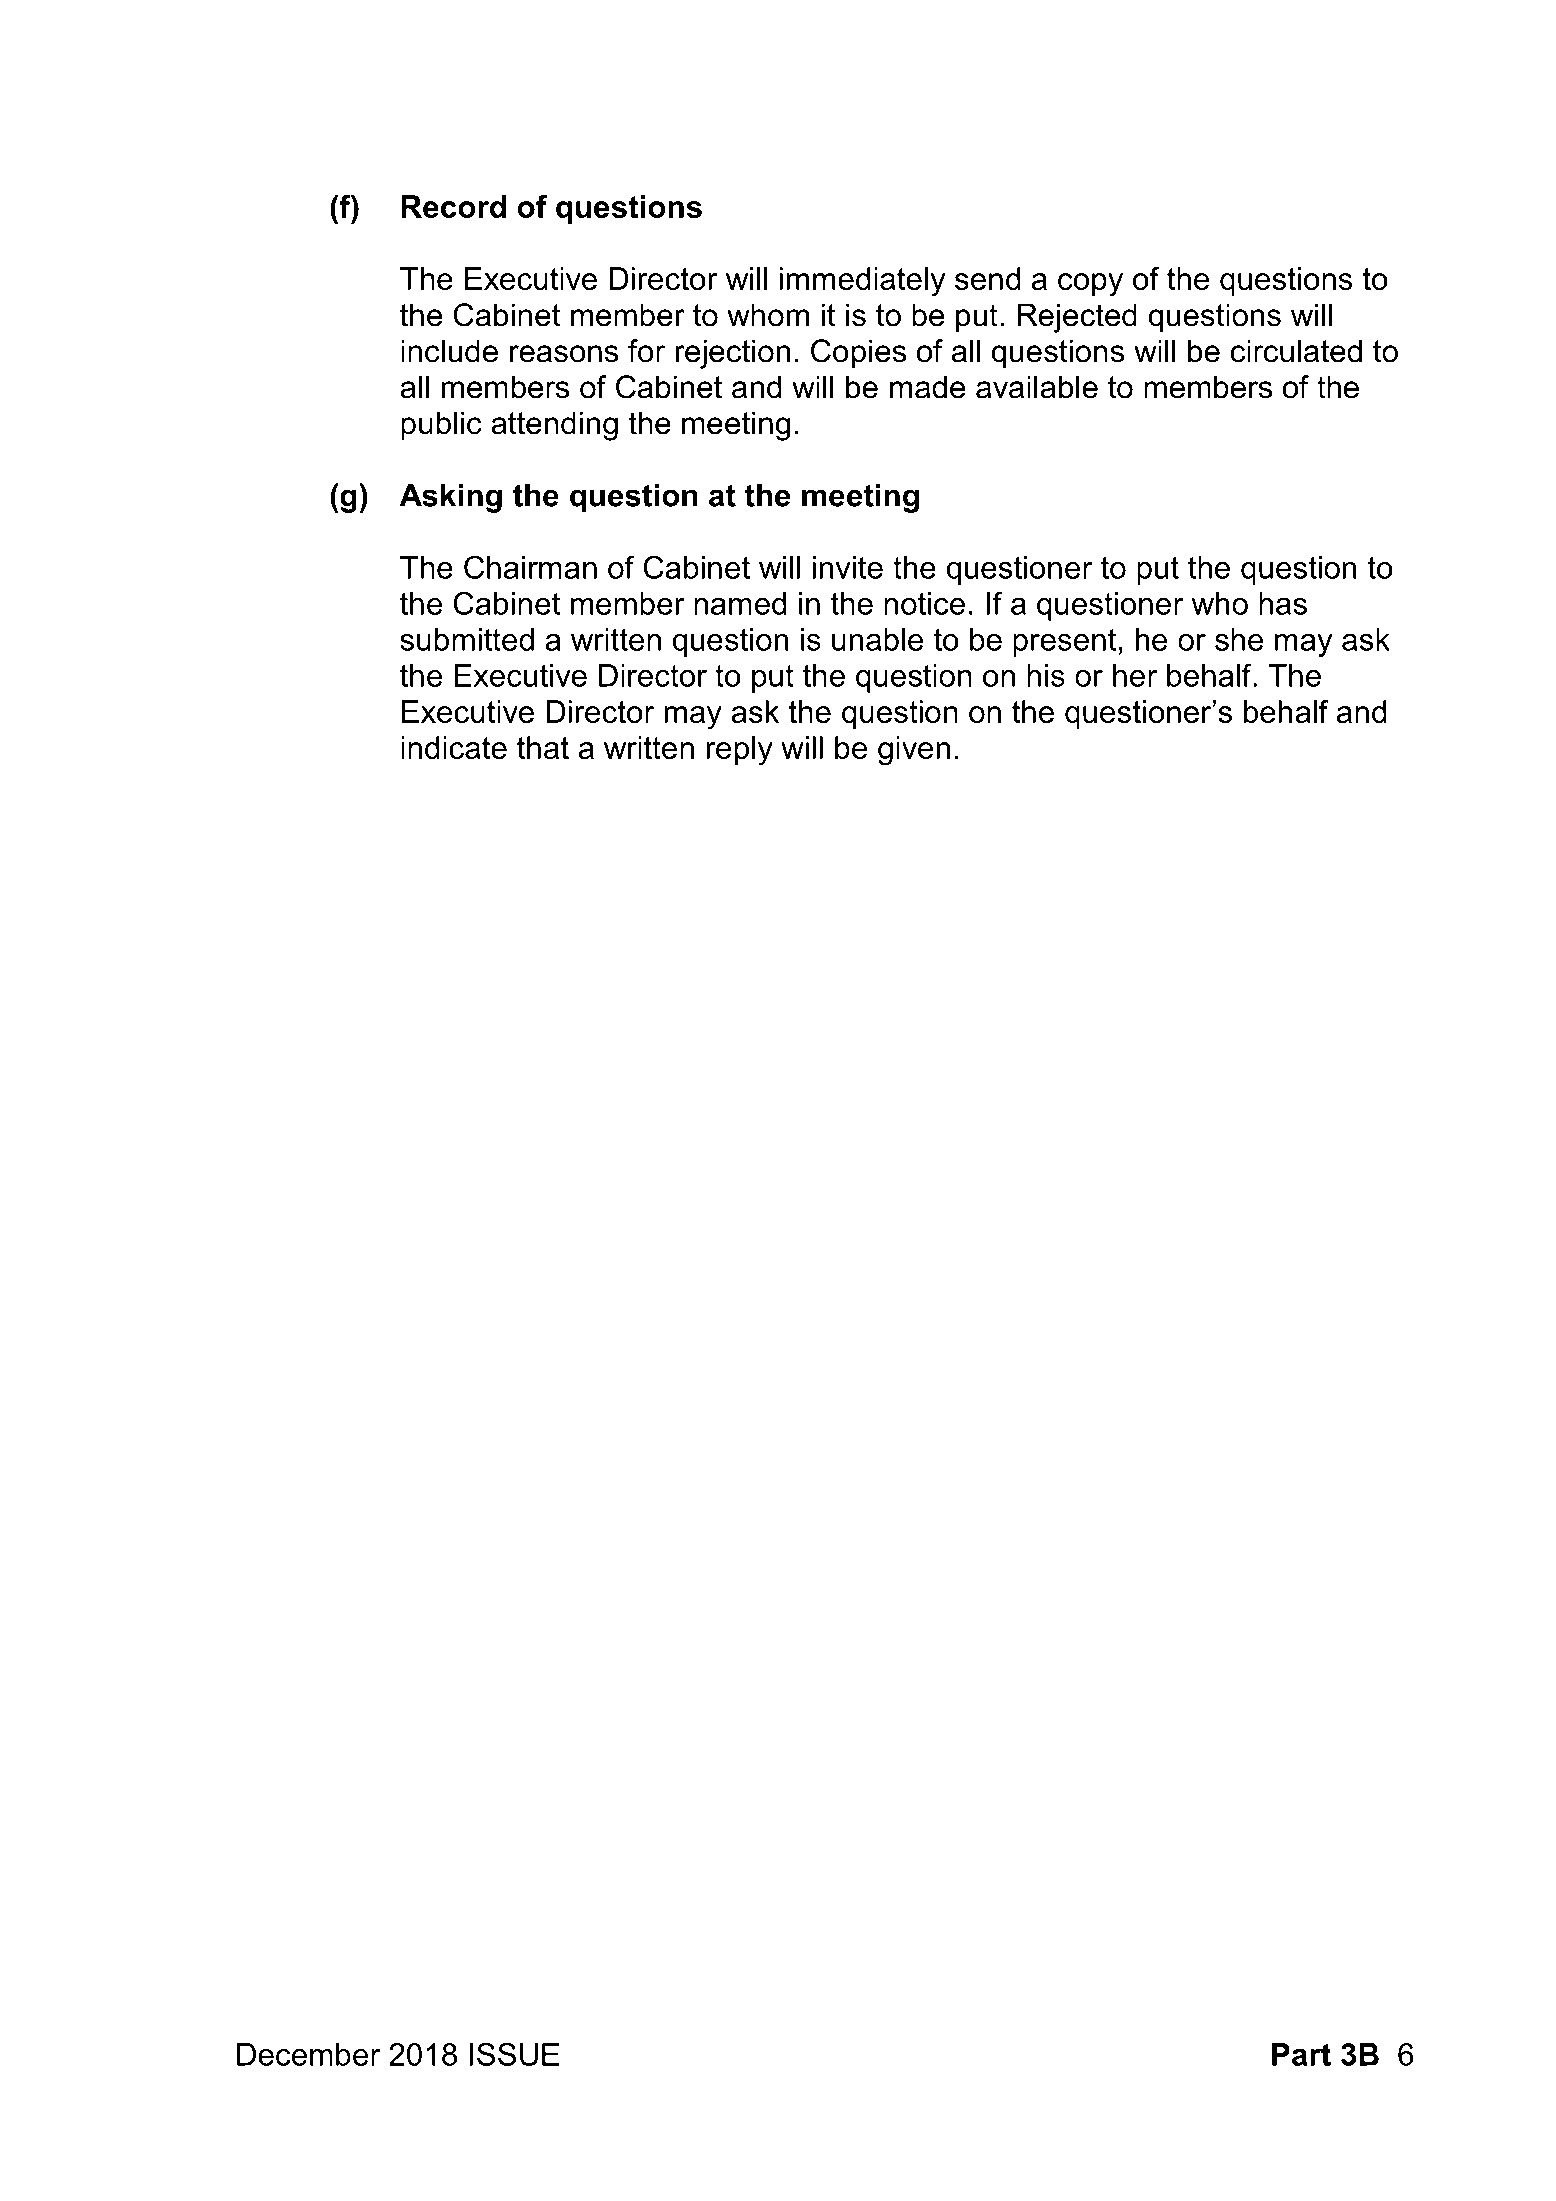  What do you see at coordinates (1135, 675) in the page?
I see `her` at bounding box center [1135, 675].
